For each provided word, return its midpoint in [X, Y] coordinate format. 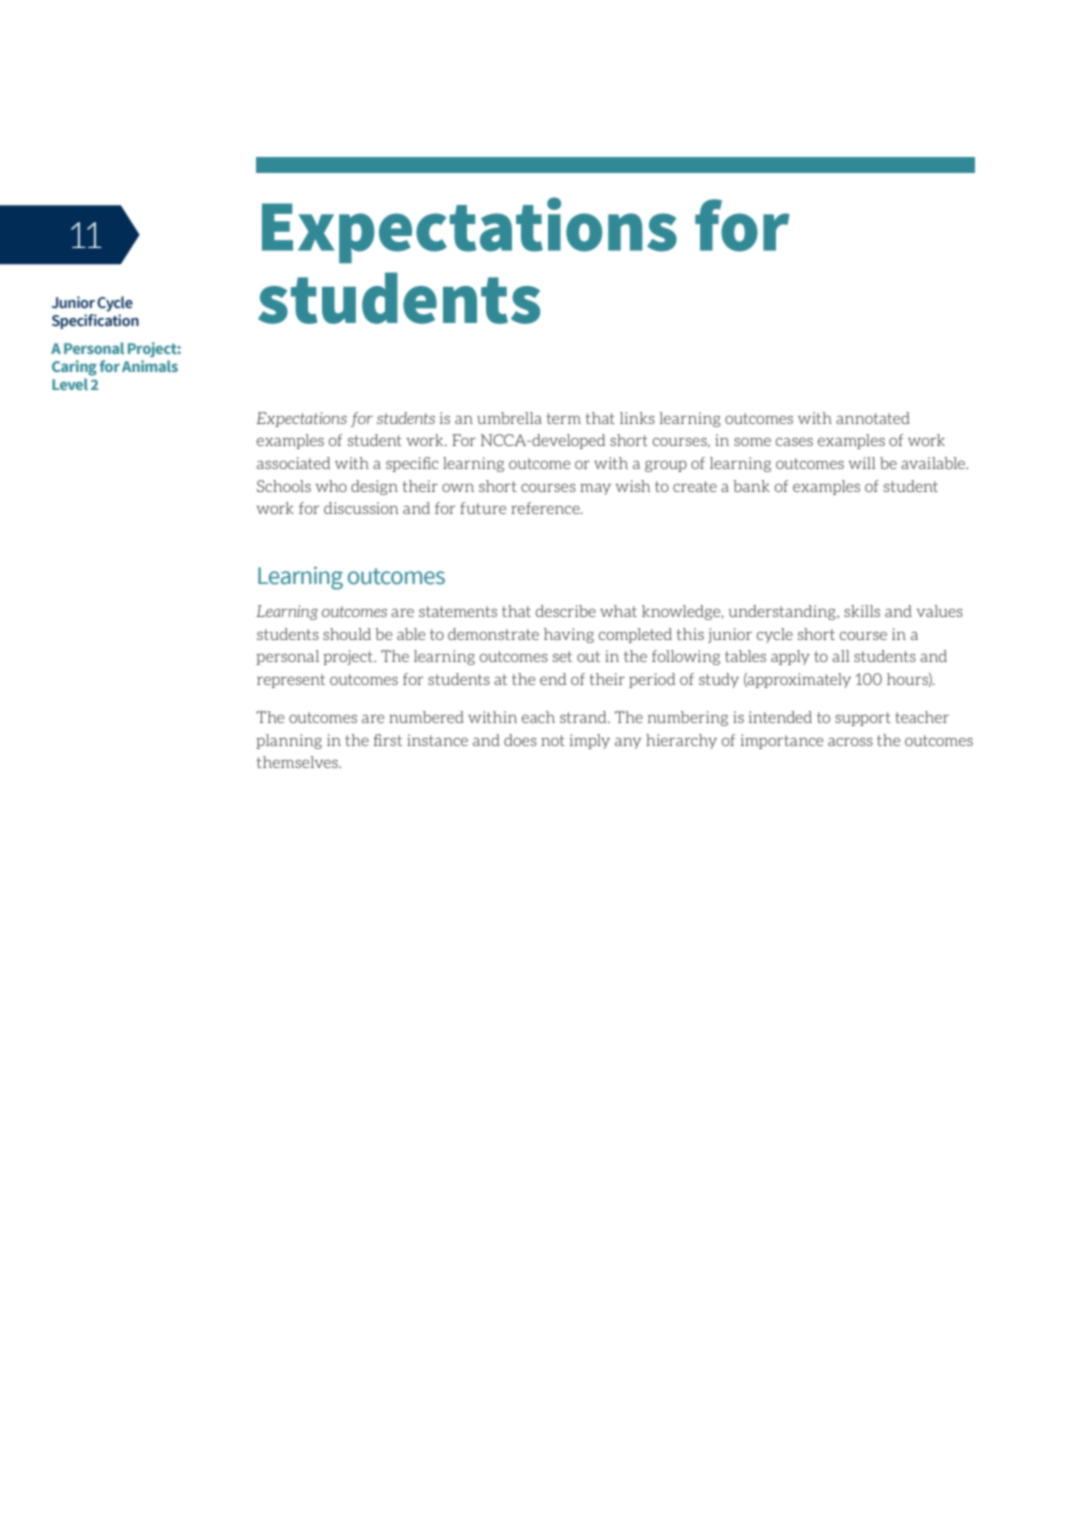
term [563, 418]
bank [751, 486]
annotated [873, 418]
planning [289, 741]
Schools [284, 486]
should [347, 634]
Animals [150, 366]
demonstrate [493, 634]
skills [862, 611]
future [483, 508]
